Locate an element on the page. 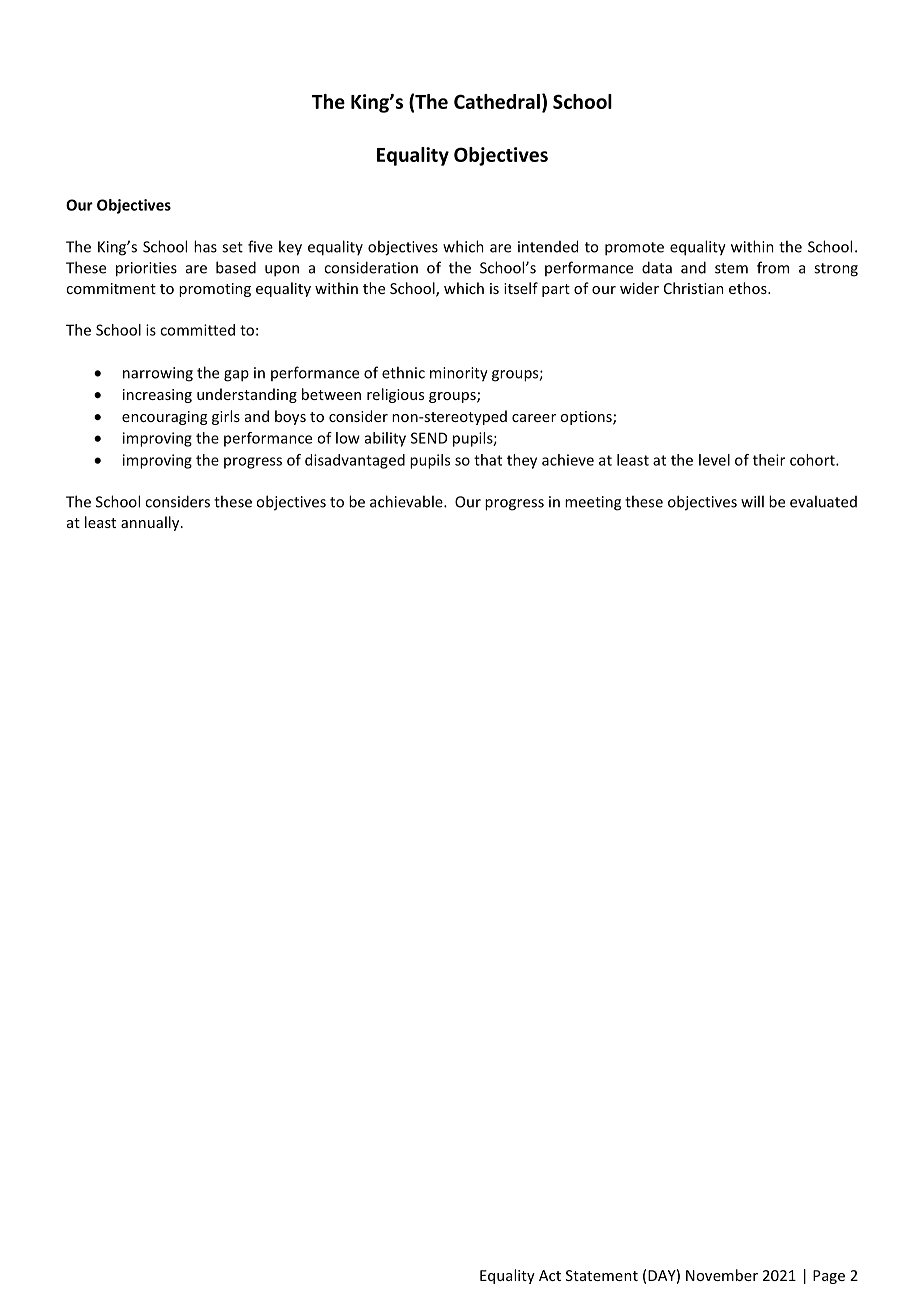 This page has width=924, height=1308. Statement is located at coordinates (602, 1275).
